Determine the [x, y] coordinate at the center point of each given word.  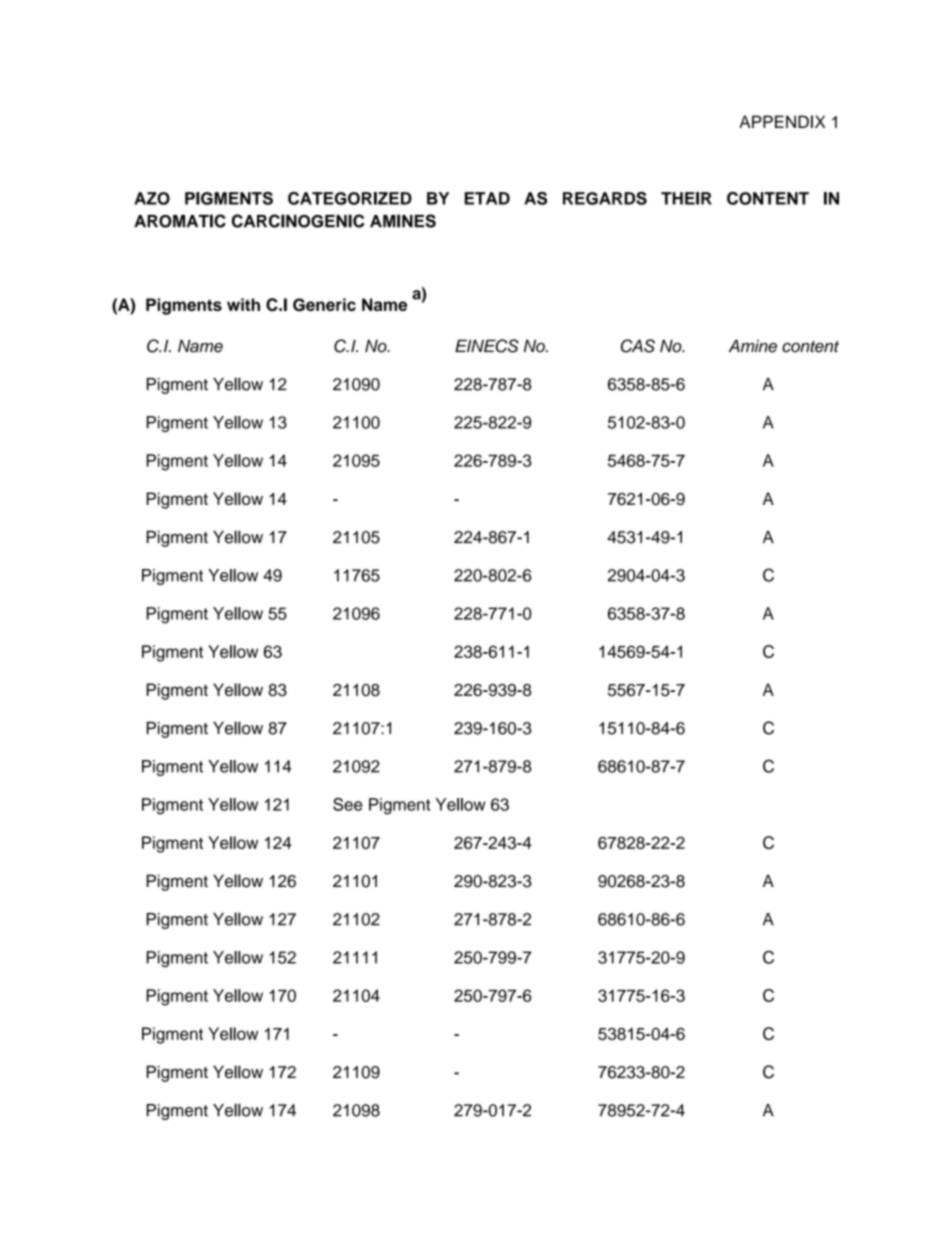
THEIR [686, 198]
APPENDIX [782, 121]
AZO [152, 198]
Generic [324, 304]
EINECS [487, 346]
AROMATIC [180, 221]
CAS [638, 346]
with [243, 304]
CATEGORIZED [350, 198]
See [348, 804]
